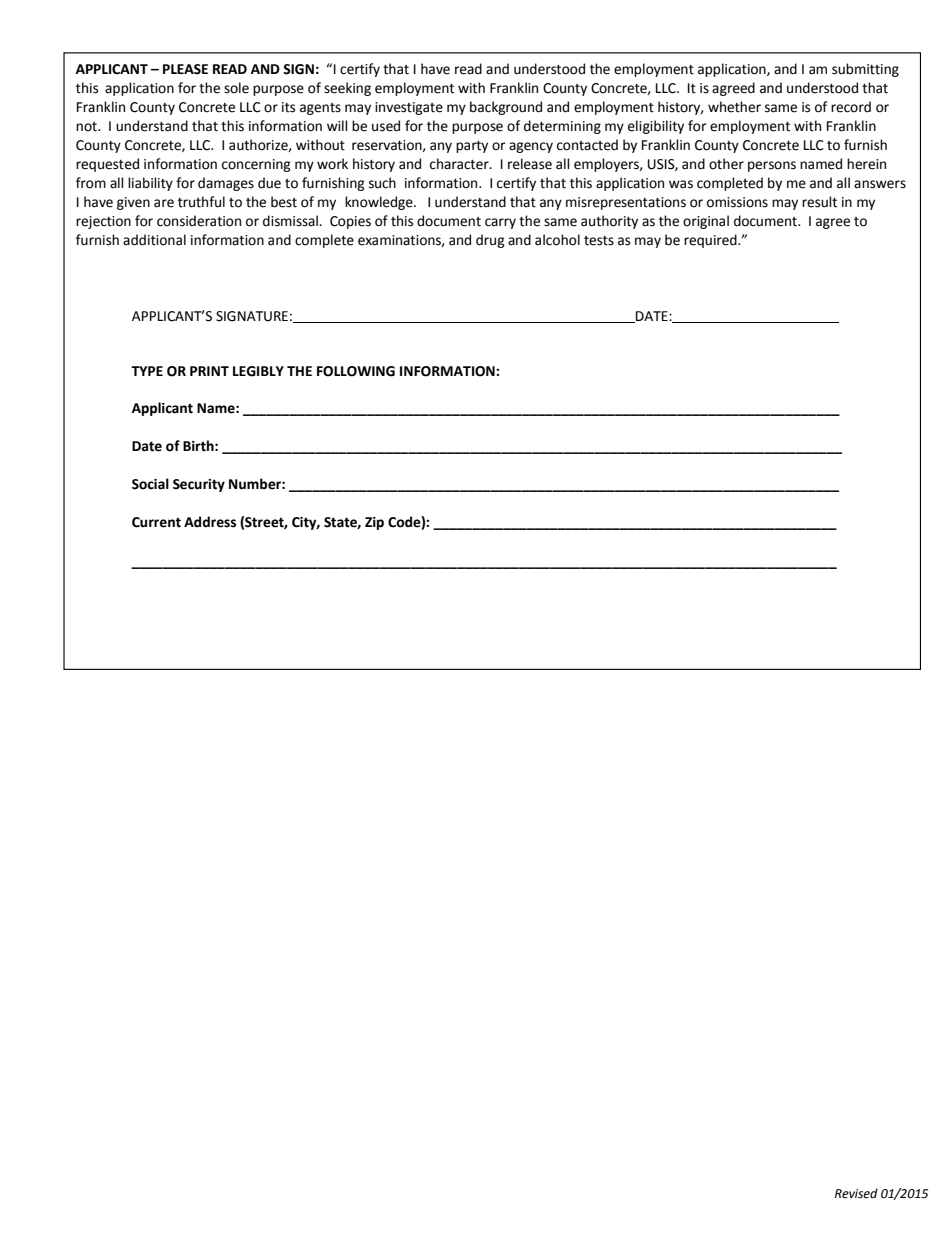 The height and width of the screenshot is (1233, 952). I want to click on Current, so click(156, 522).
